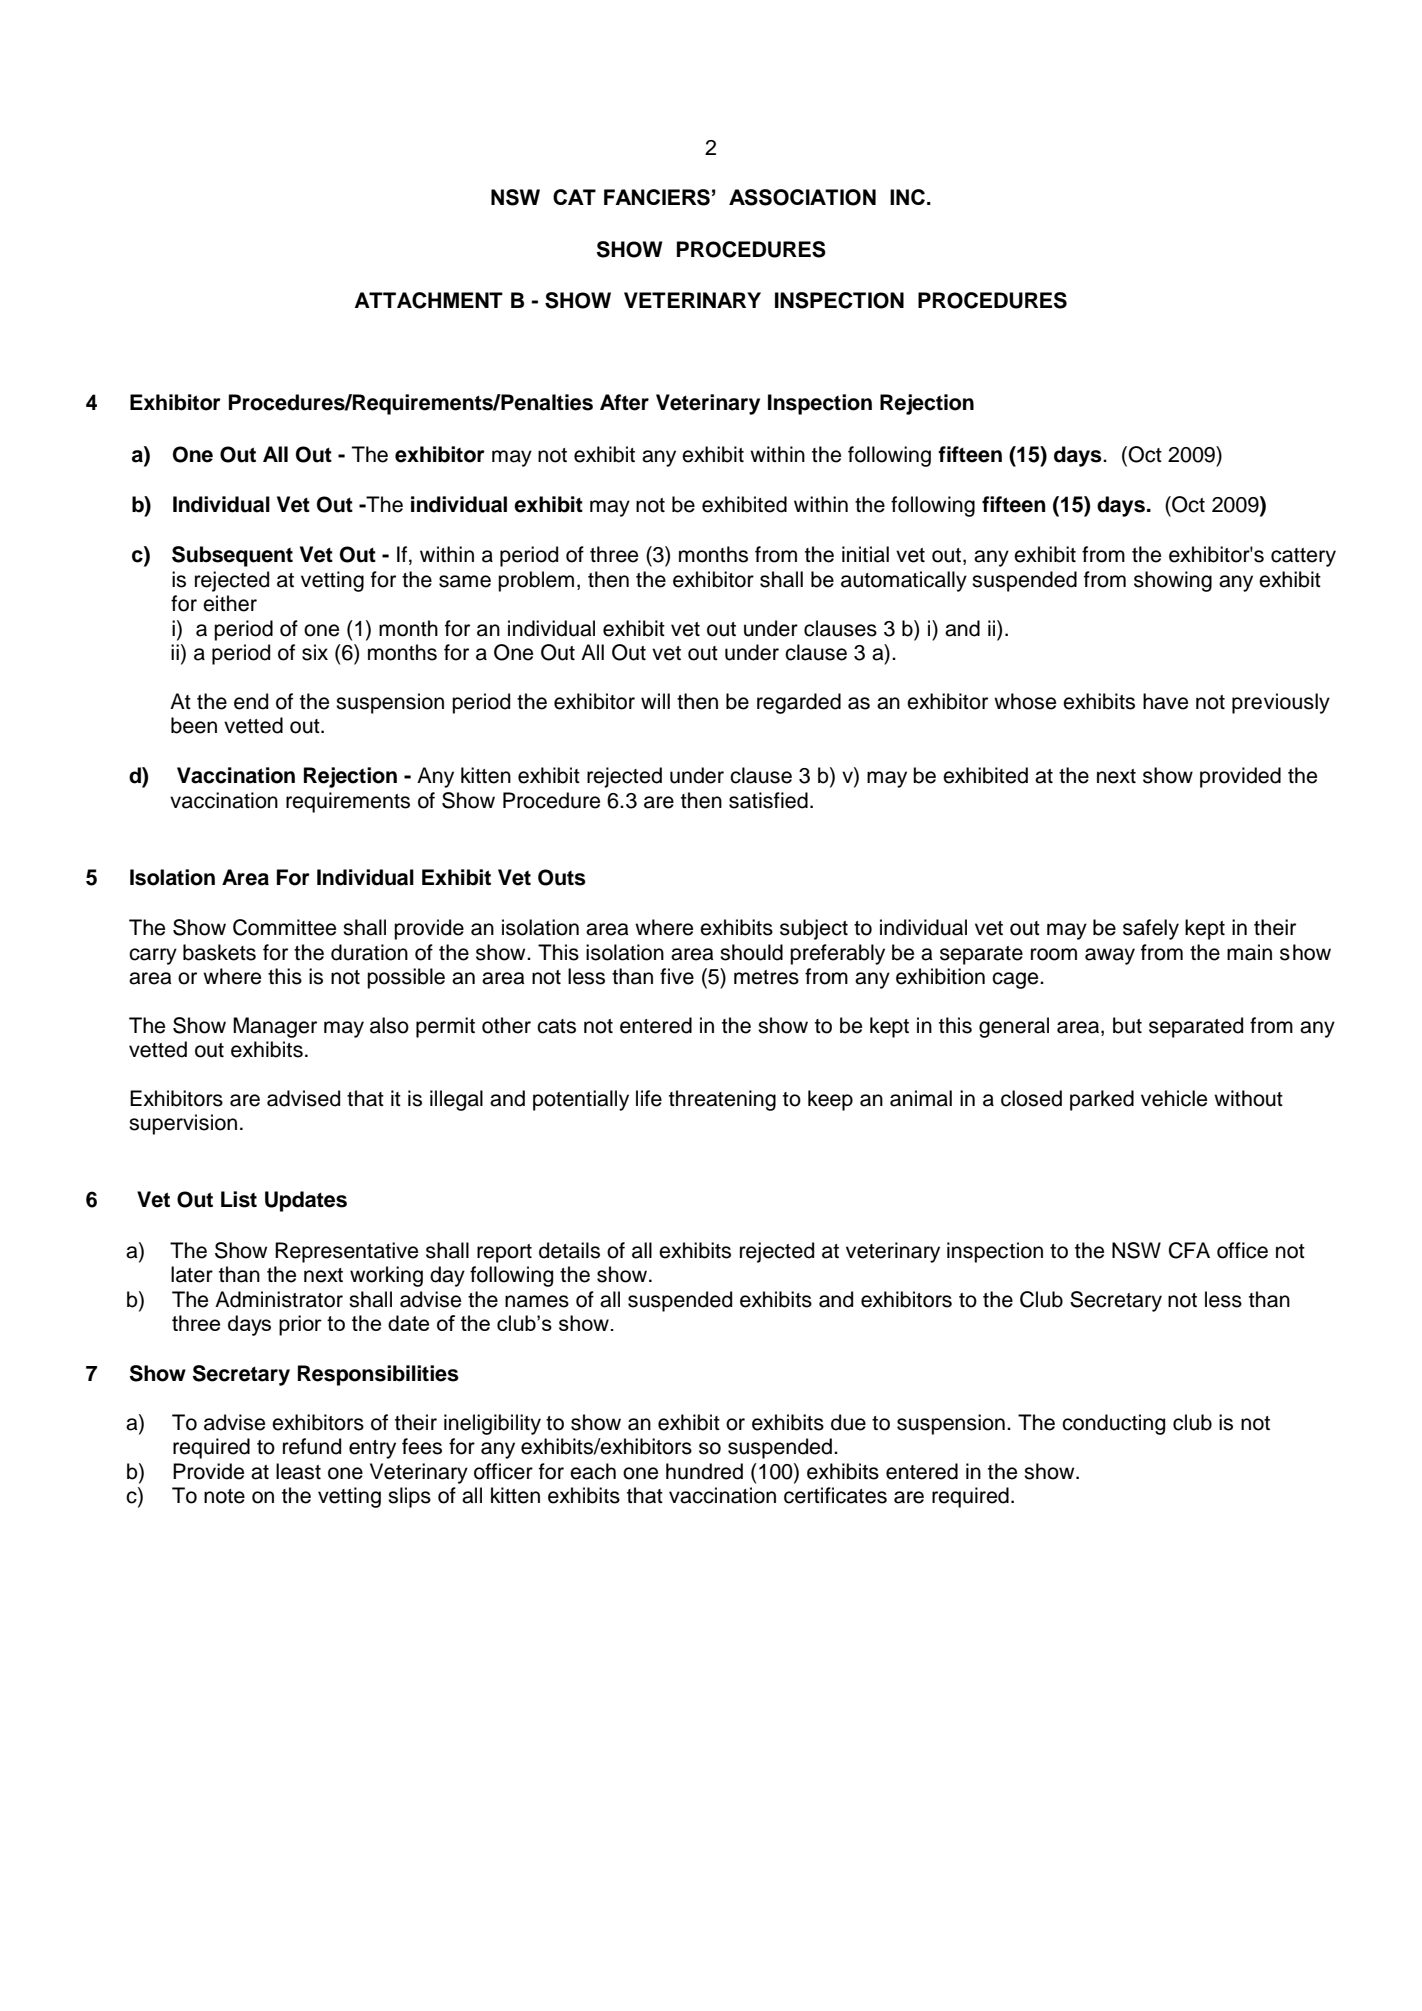  Describe the element at coordinates (865, 554) in the image. I see `initial` at that location.
